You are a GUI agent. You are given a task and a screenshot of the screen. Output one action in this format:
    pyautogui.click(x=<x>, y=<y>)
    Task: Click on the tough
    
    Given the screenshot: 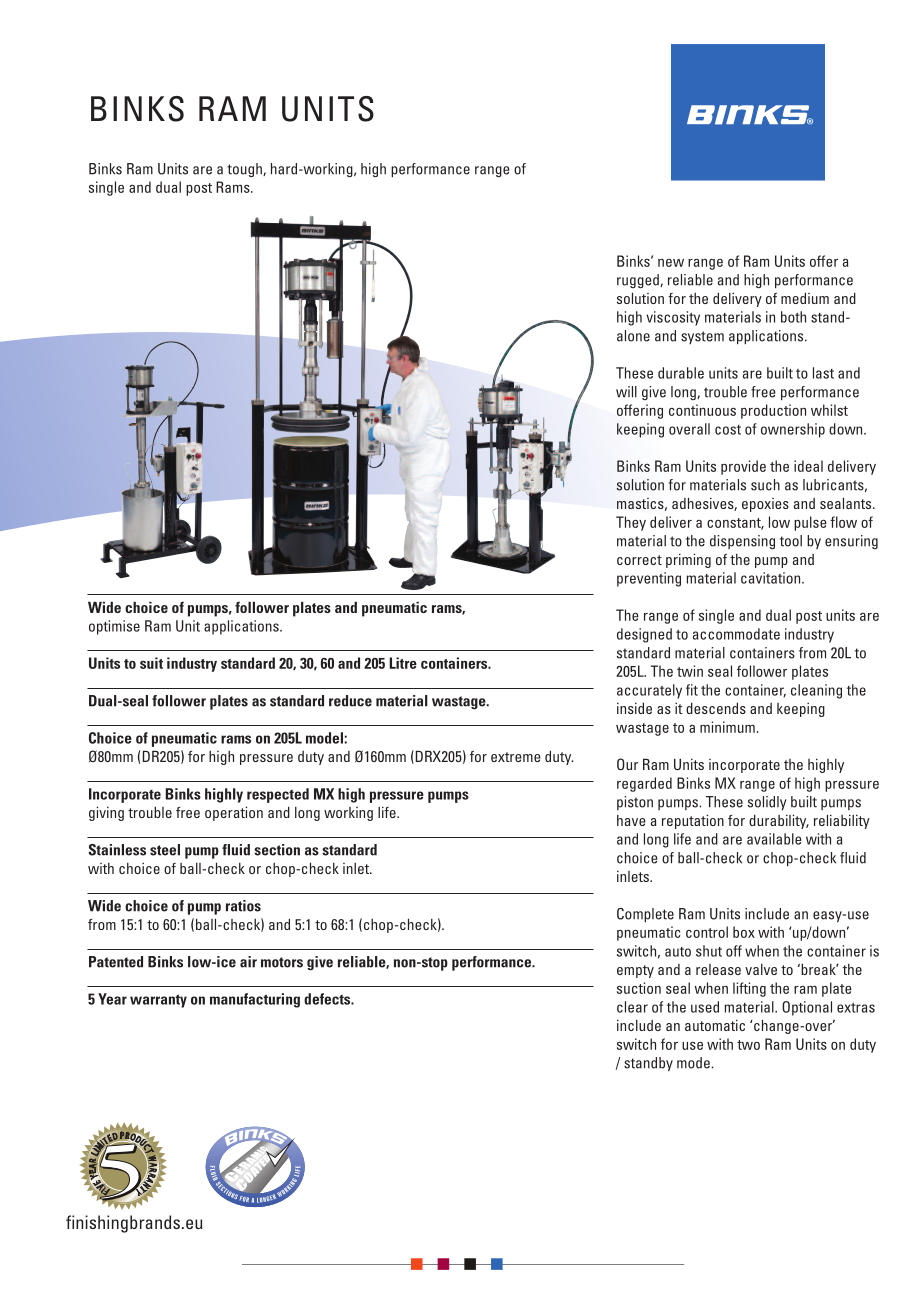 What is the action you would take?
    pyautogui.click(x=245, y=170)
